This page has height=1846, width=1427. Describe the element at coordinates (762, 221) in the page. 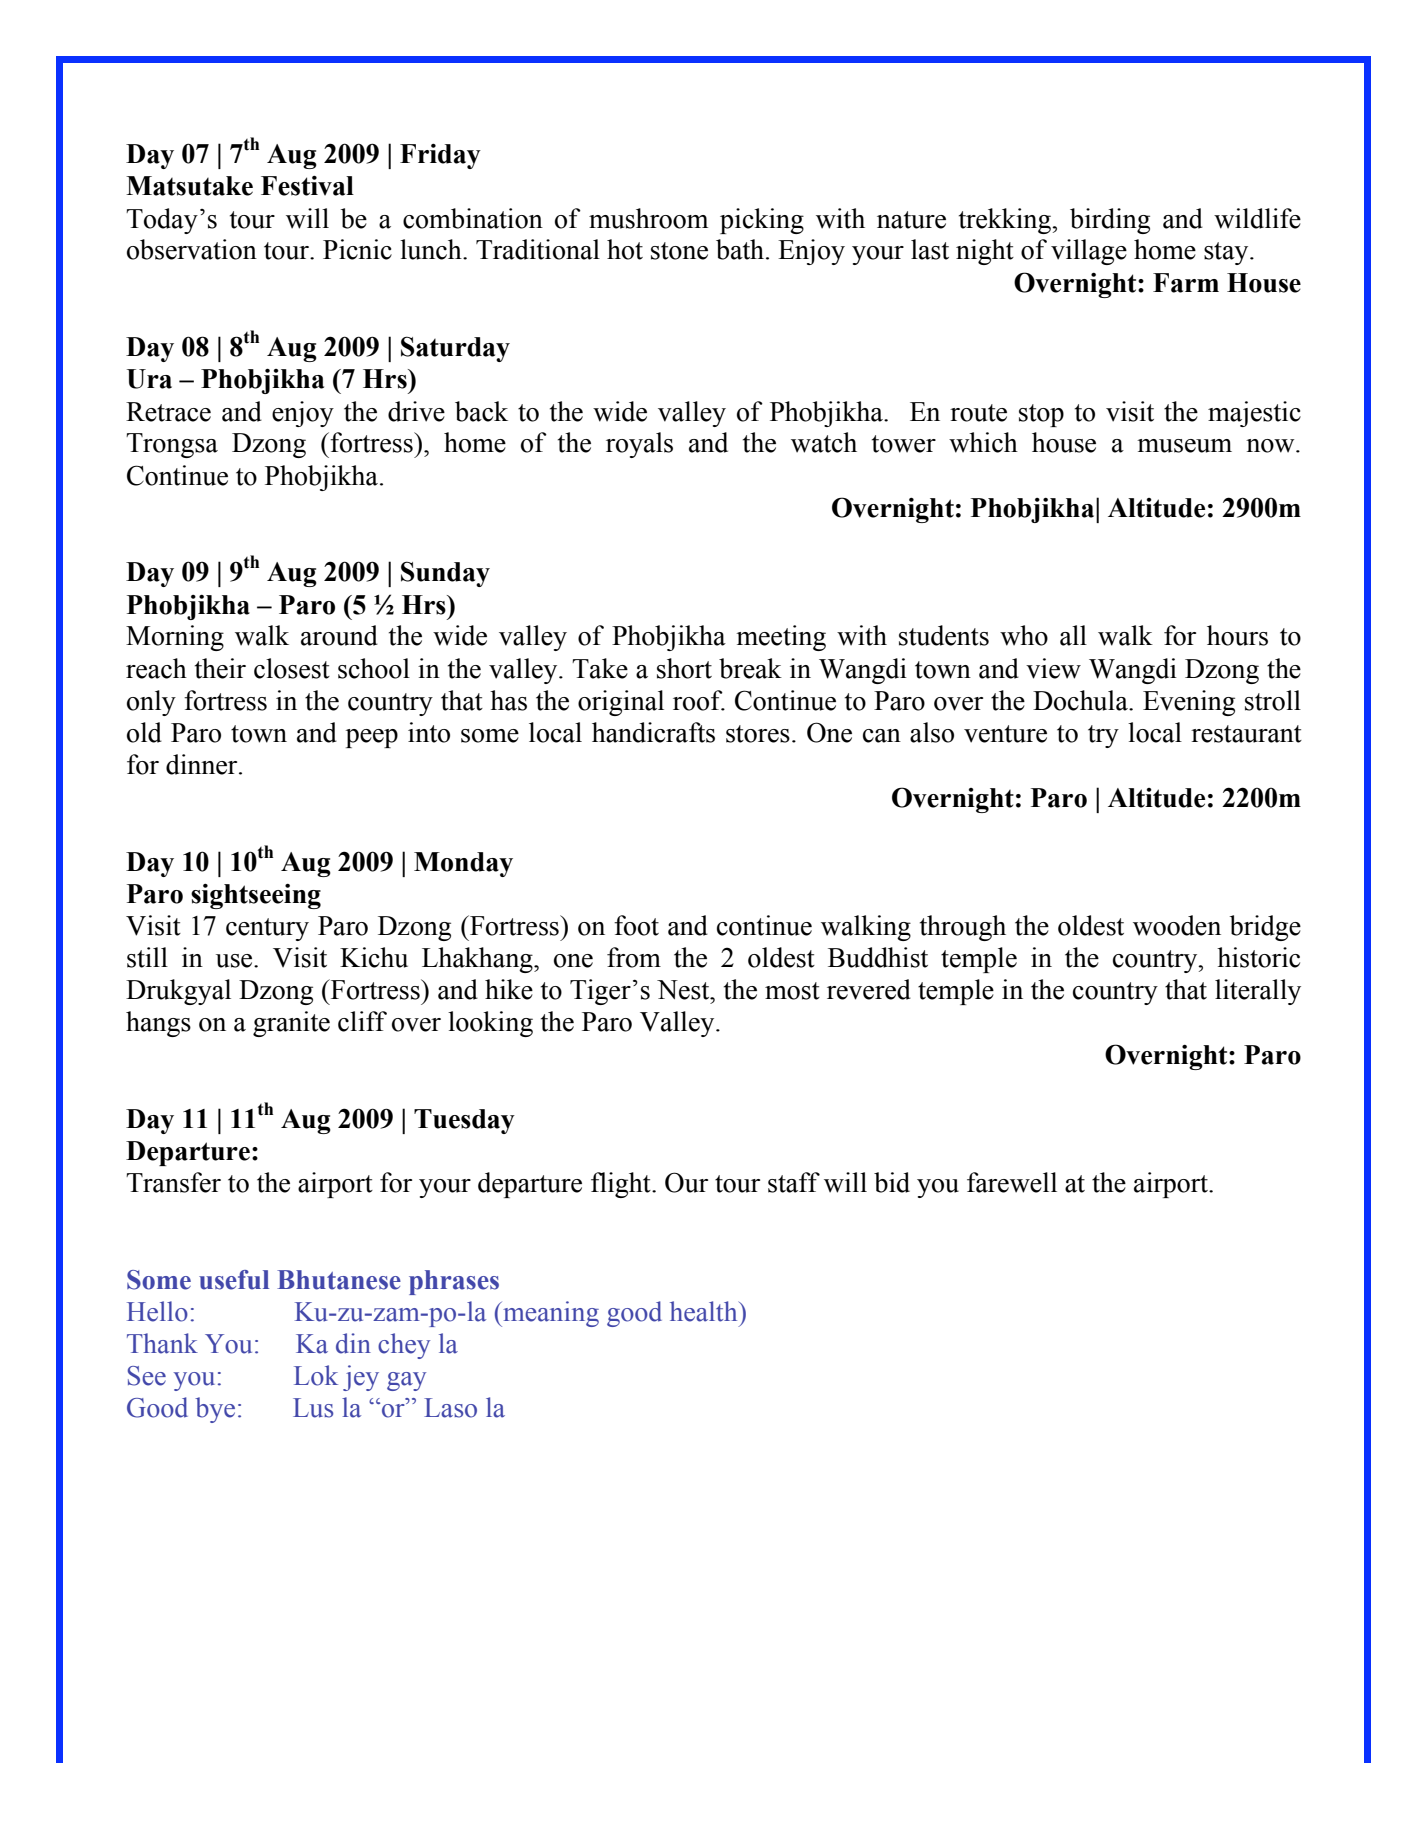

I see `picking` at that location.
